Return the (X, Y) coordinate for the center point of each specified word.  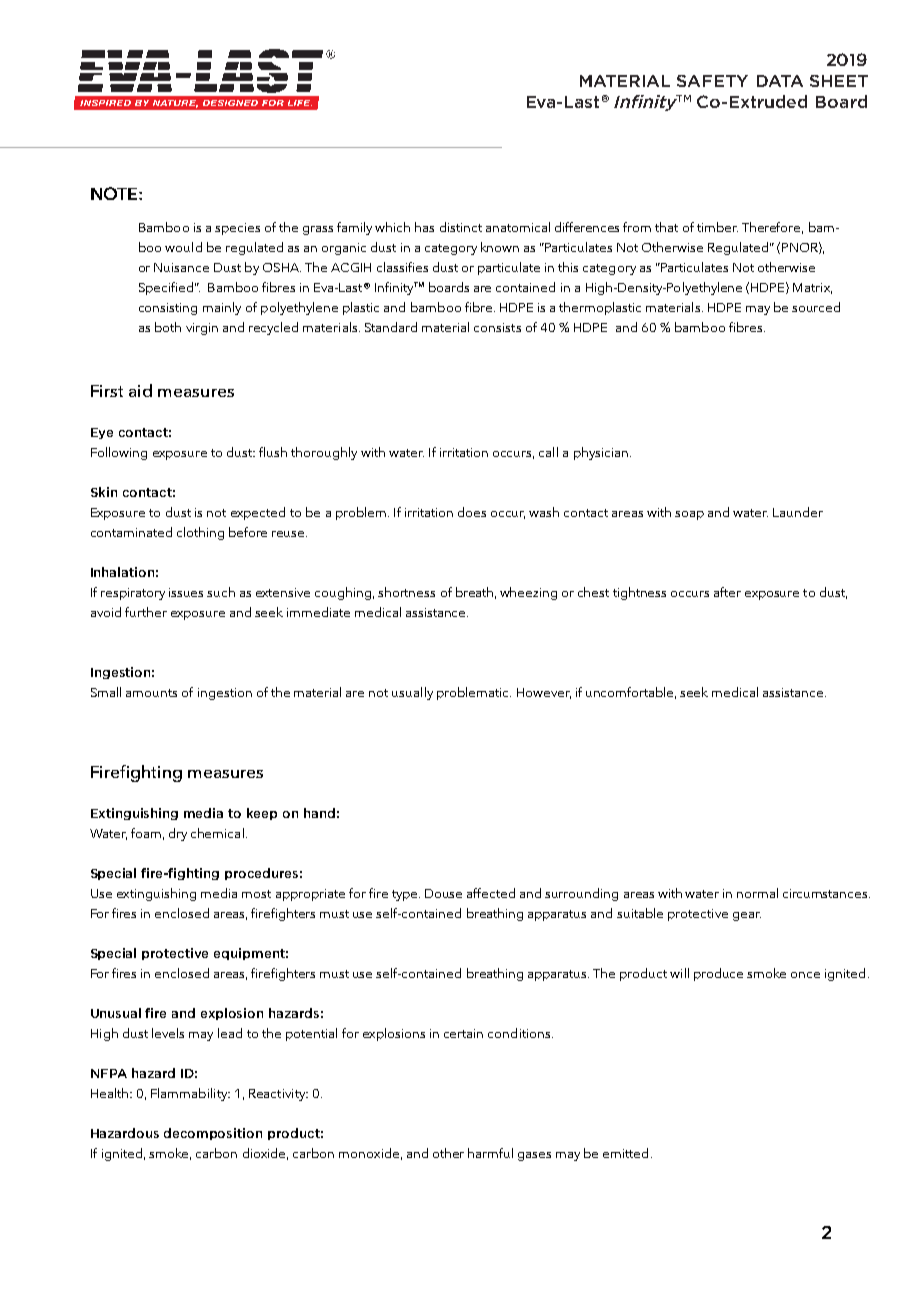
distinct (461, 227)
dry (178, 834)
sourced (816, 307)
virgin (202, 329)
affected (491, 893)
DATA (780, 81)
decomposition (213, 1134)
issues (186, 592)
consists (497, 327)
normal (757, 893)
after (727, 592)
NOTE (115, 193)
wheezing (528, 593)
